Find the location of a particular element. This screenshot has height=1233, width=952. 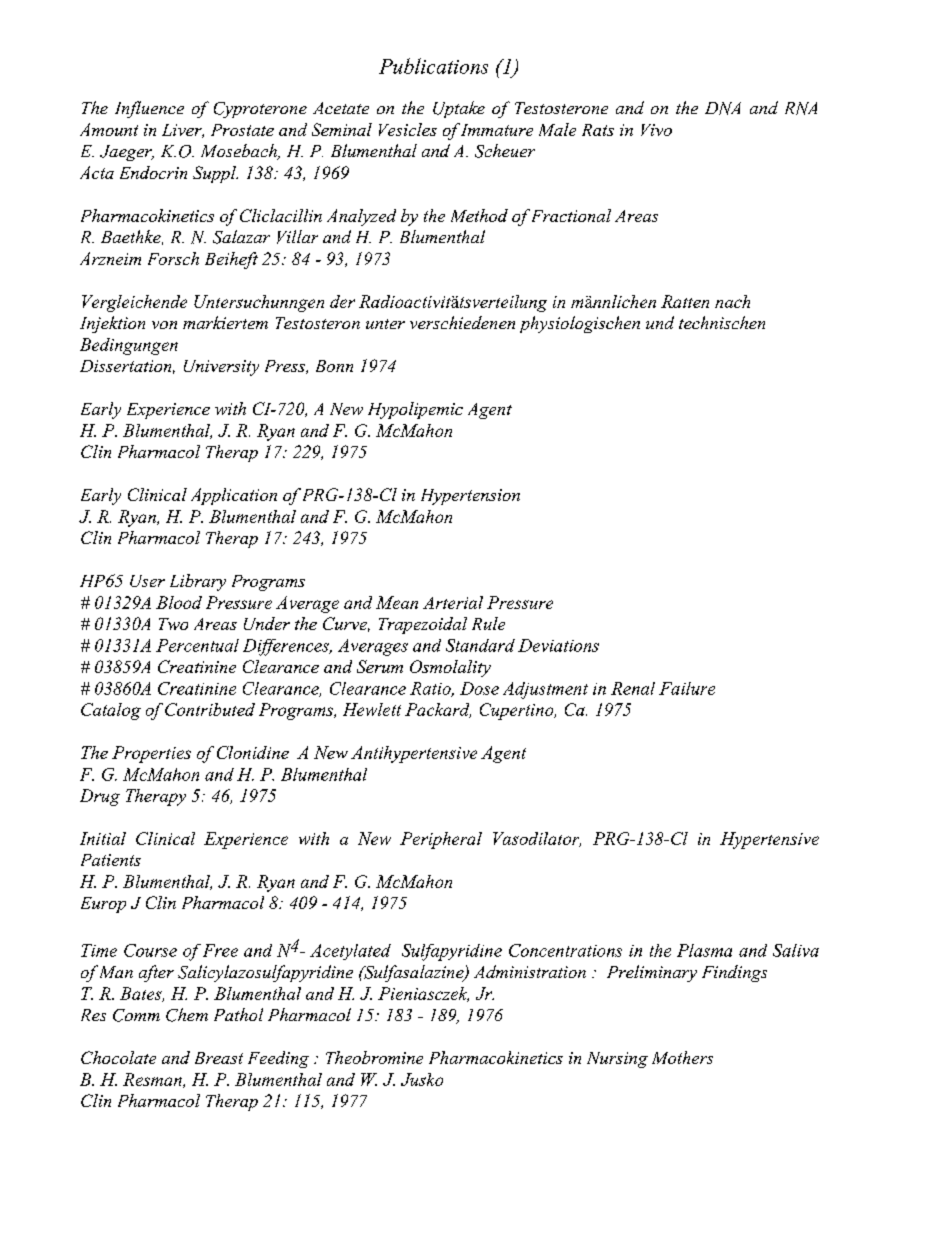

Influence is located at coordinates (149, 109).
